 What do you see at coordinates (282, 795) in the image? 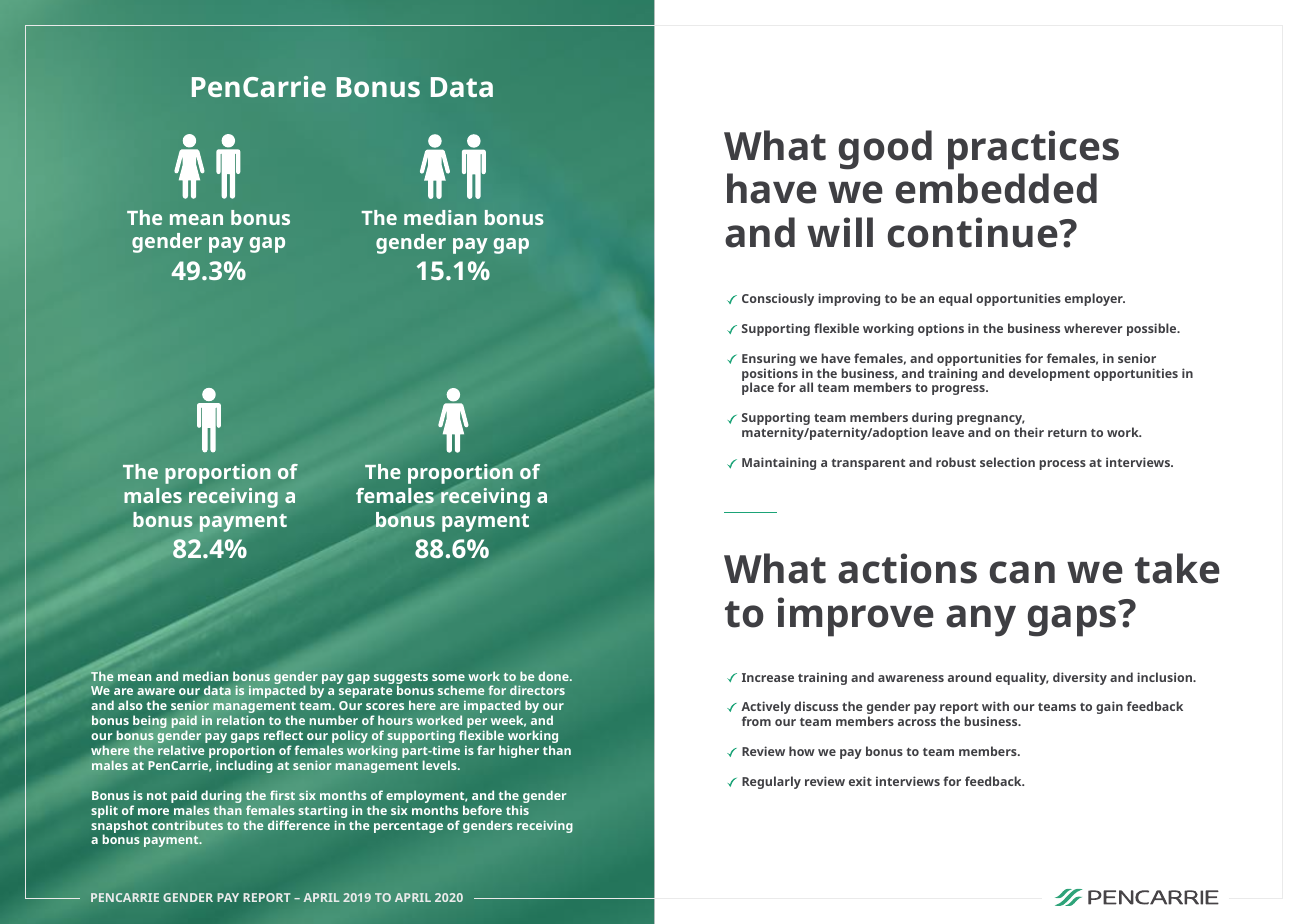
I see `first` at bounding box center [282, 795].
